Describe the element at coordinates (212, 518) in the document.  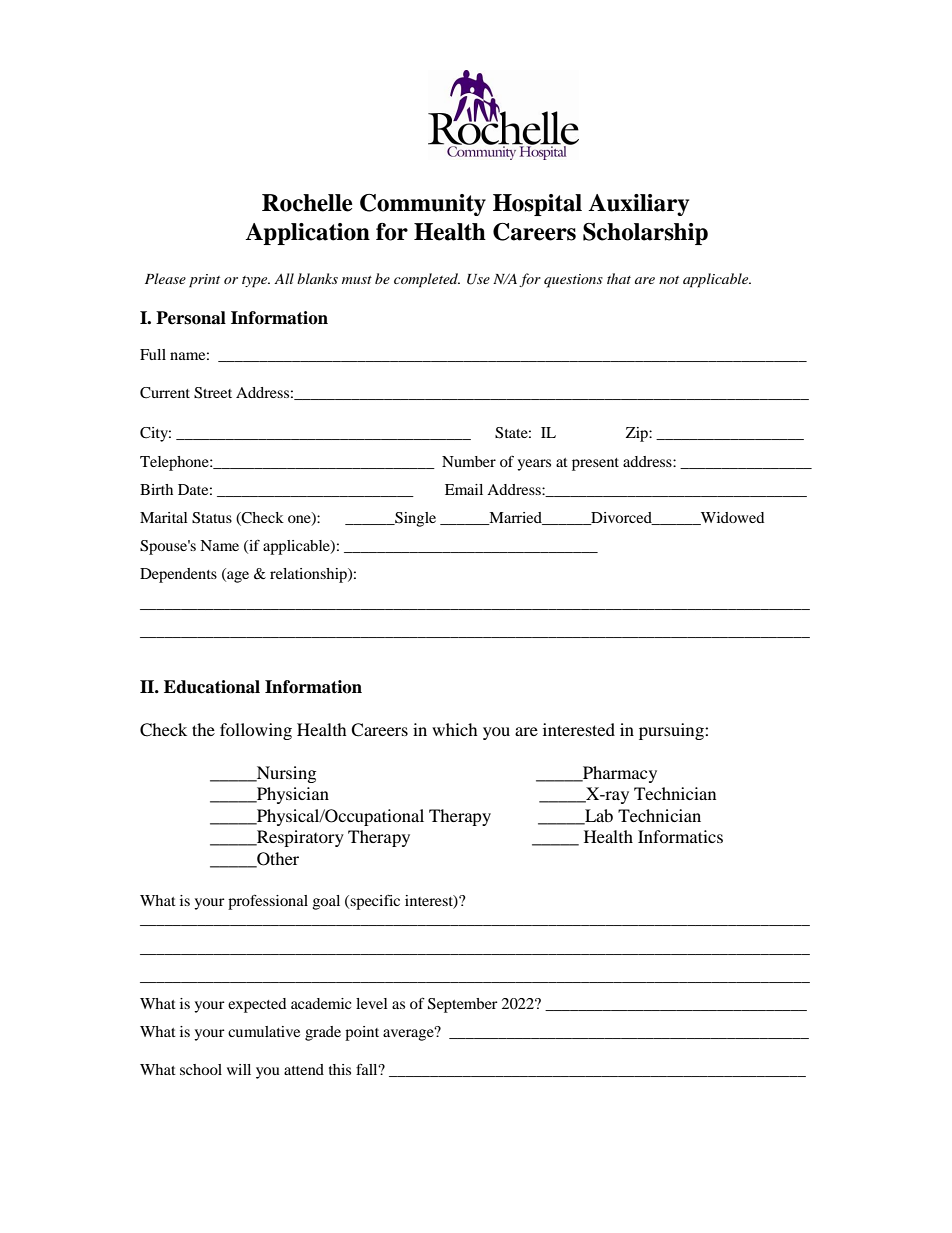
I see `Status` at that location.
